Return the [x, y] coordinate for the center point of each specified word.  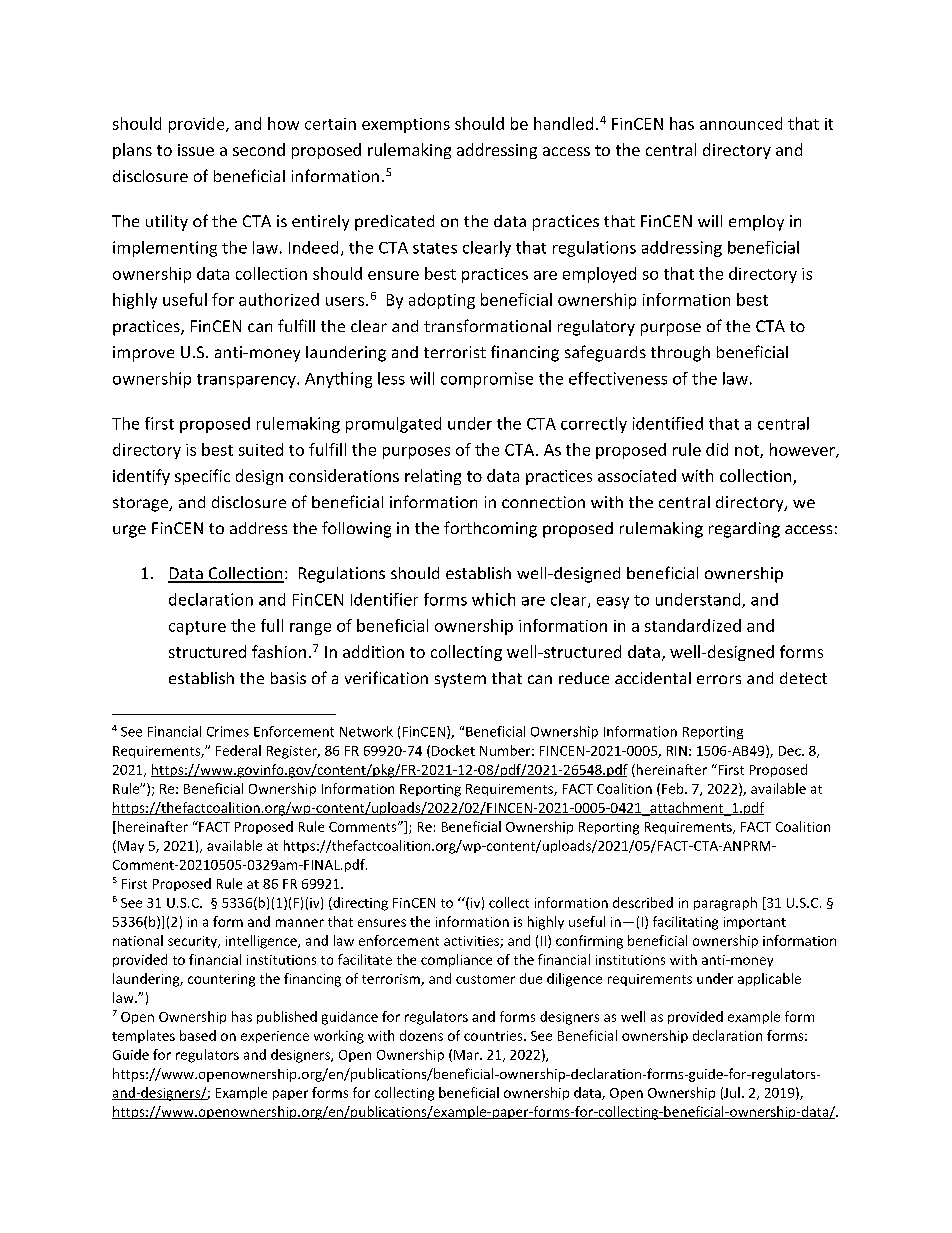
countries [494, 1036]
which [493, 599]
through [680, 354]
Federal [238, 750]
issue [196, 150]
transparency [247, 381]
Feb [674, 788]
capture [197, 628]
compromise [487, 380]
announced [741, 123]
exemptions [406, 125]
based [198, 1035]
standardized [693, 625]
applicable [769, 979]
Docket [453, 750]
